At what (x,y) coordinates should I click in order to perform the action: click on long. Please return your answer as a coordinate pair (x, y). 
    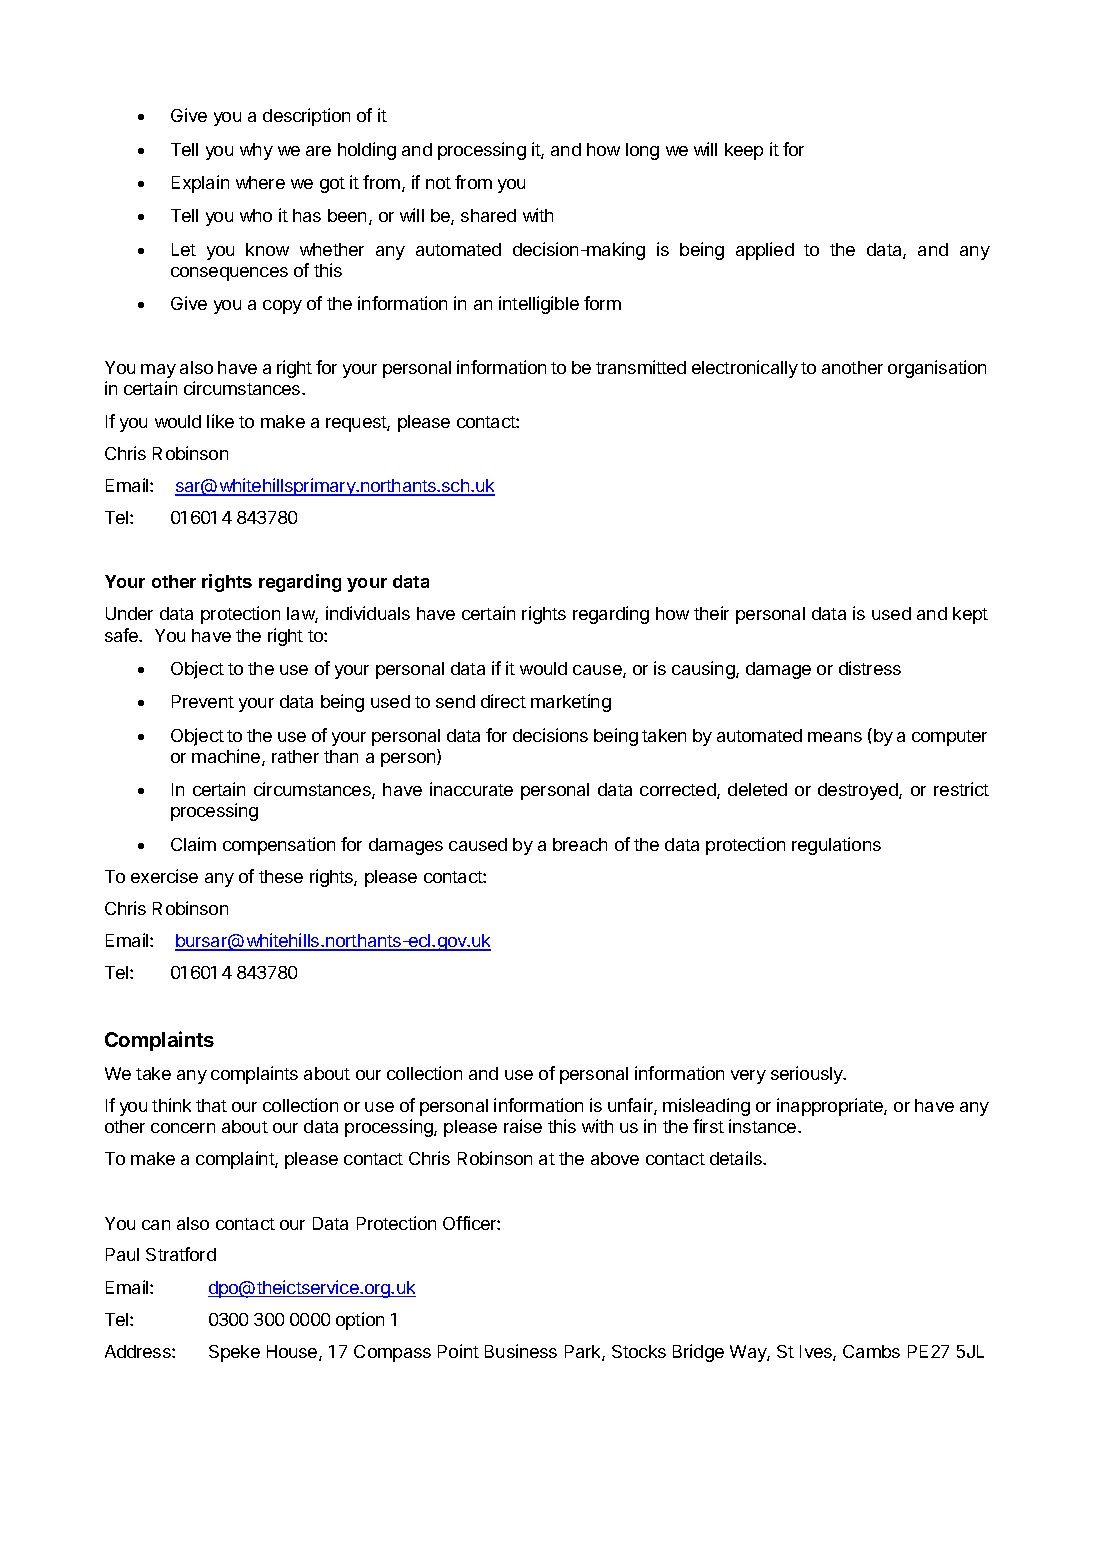
    Looking at the image, I should click on (642, 151).
